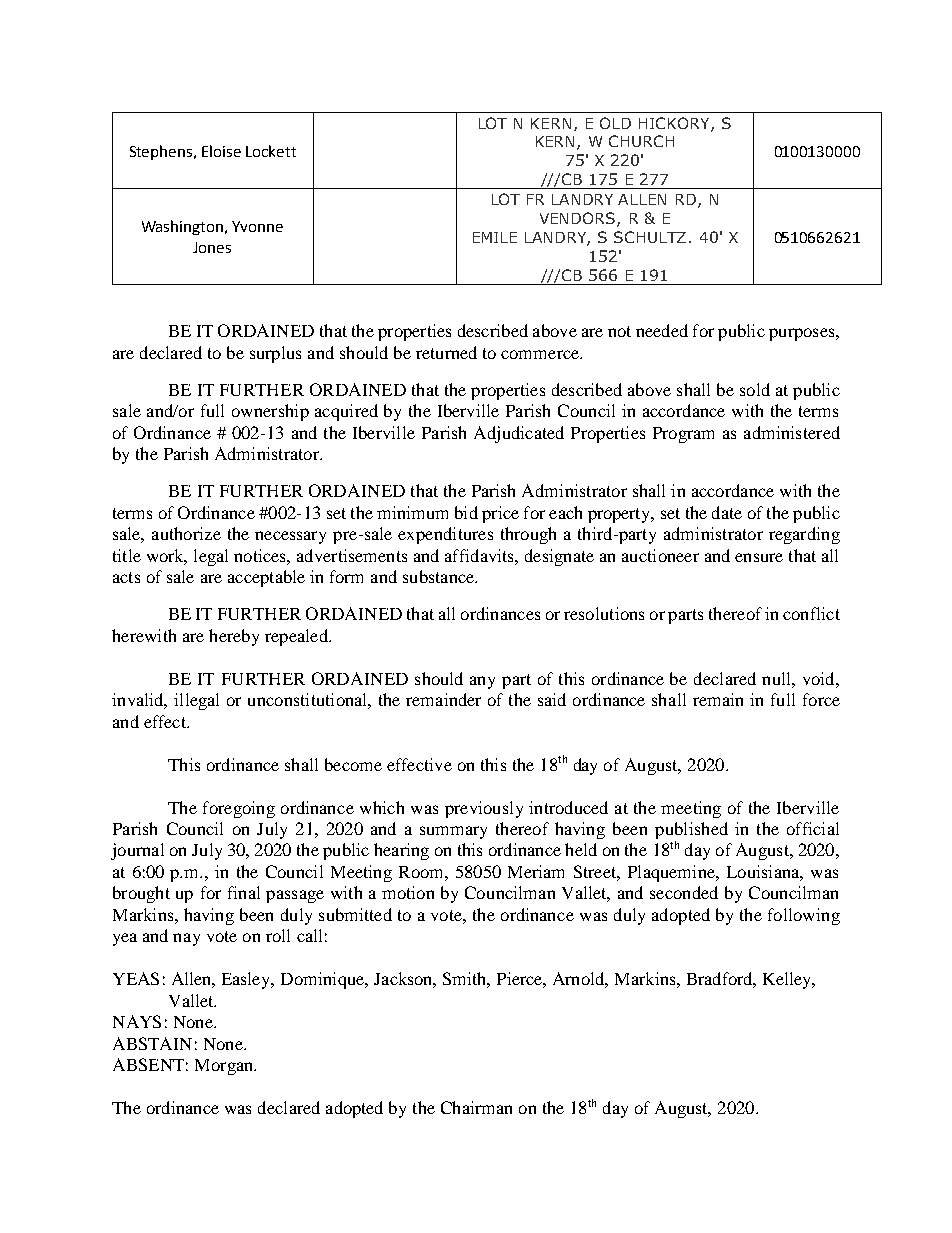 This image has height=1233, width=952. What do you see at coordinates (727, 512) in the image?
I see `date` at bounding box center [727, 512].
